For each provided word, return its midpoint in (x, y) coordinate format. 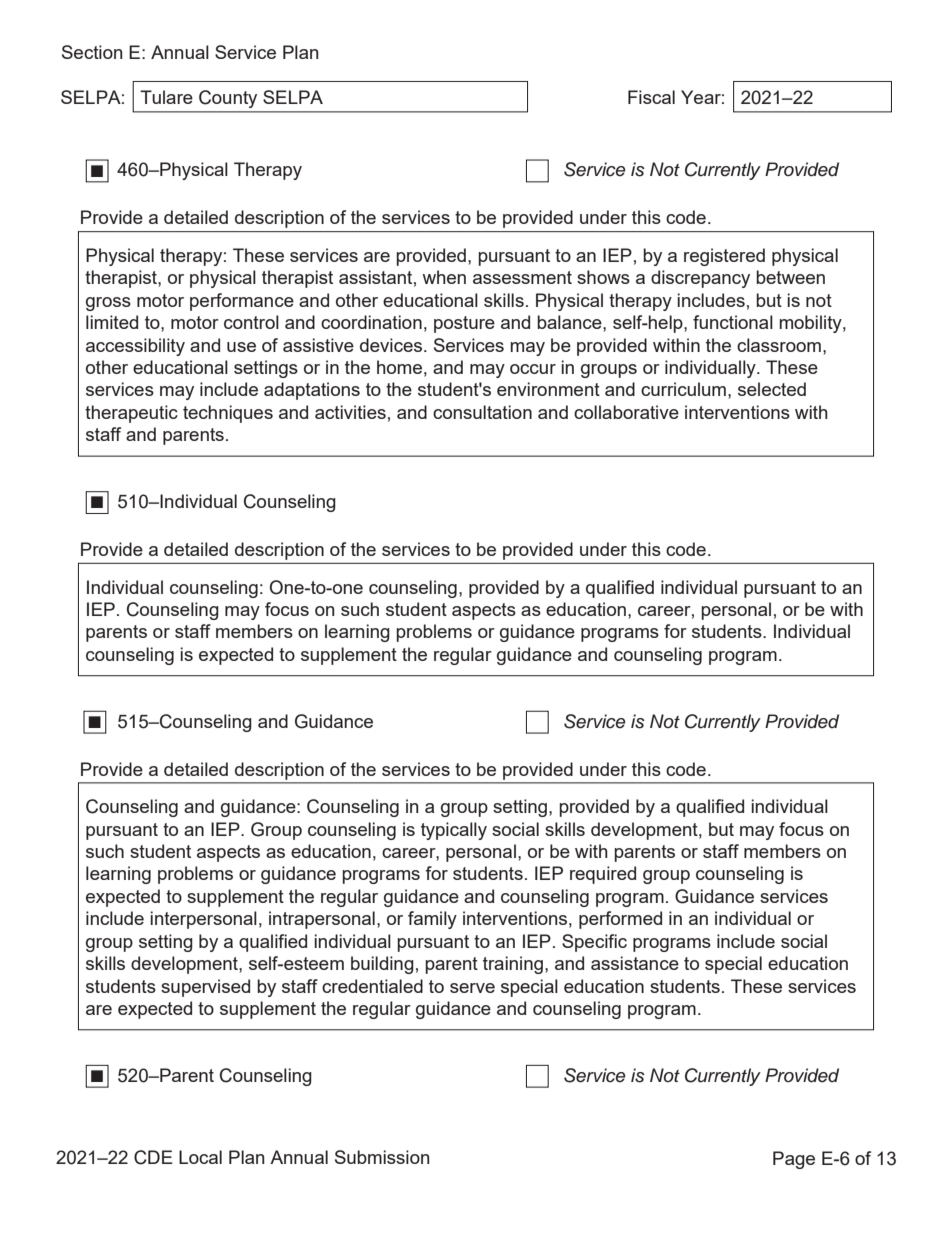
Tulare (166, 97)
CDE (153, 1157)
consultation (482, 412)
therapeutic (131, 414)
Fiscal (651, 97)
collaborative (626, 412)
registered (724, 257)
